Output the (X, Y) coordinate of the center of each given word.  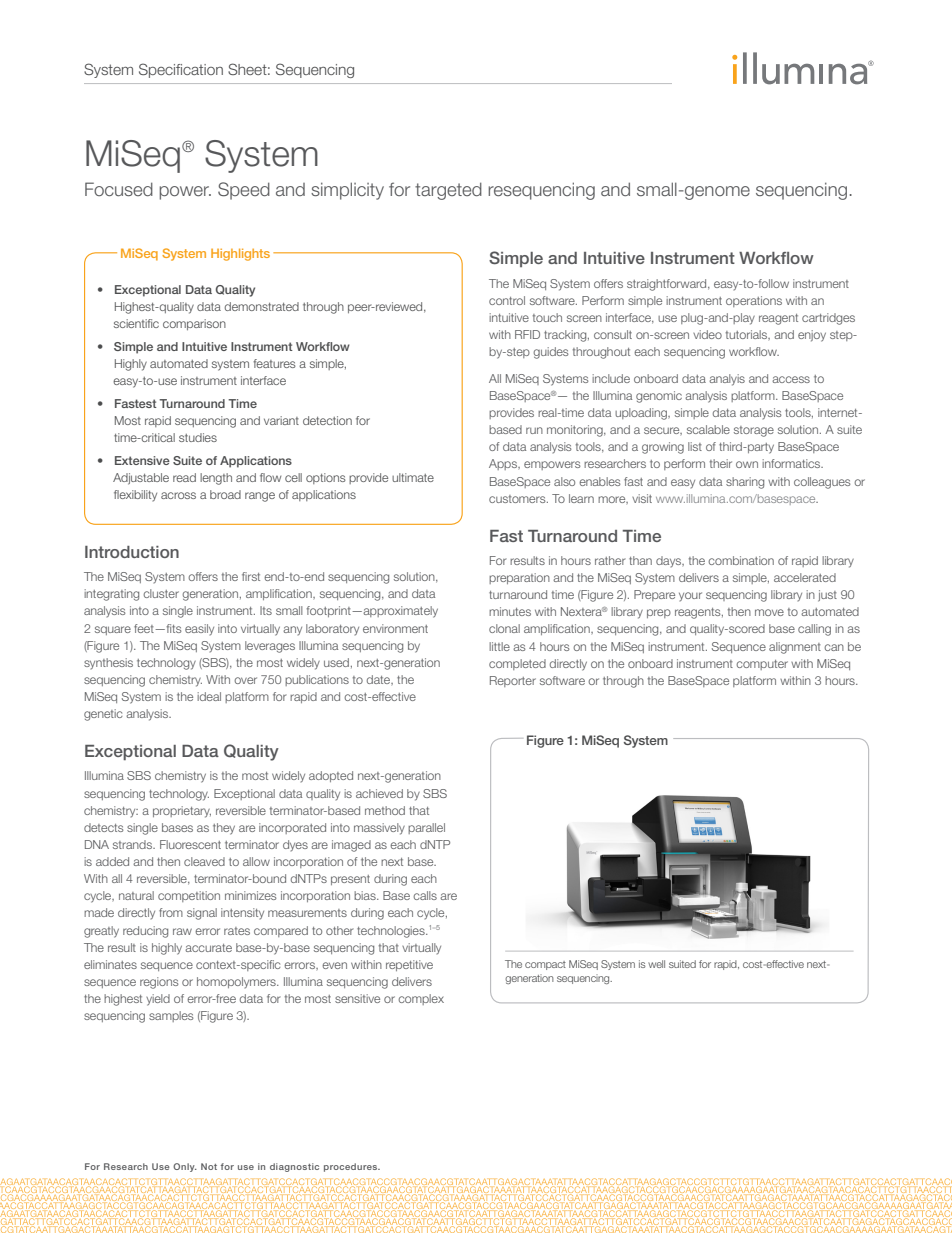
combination (741, 560)
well (656, 964)
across (178, 495)
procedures (352, 1167)
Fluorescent (190, 844)
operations (754, 301)
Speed (244, 191)
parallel (426, 828)
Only (185, 1167)
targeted (448, 191)
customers (518, 499)
